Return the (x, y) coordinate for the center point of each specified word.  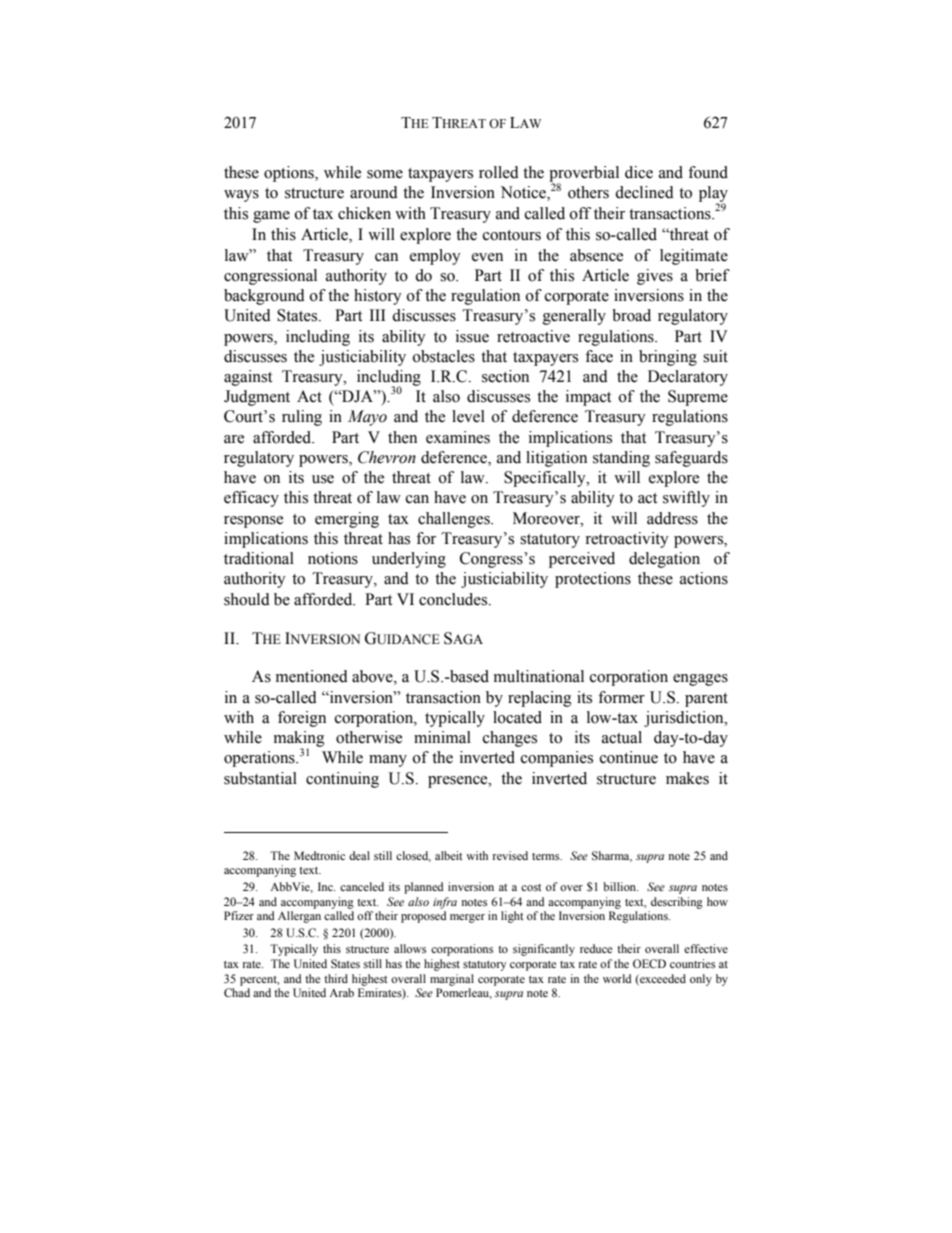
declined (644, 192)
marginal (452, 980)
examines (458, 437)
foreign (302, 719)
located (517, 717)
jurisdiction (685, 719)
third (336, 978)
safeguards (691, 459)
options (290, 174)
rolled (499, 172)
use (323, 479)
